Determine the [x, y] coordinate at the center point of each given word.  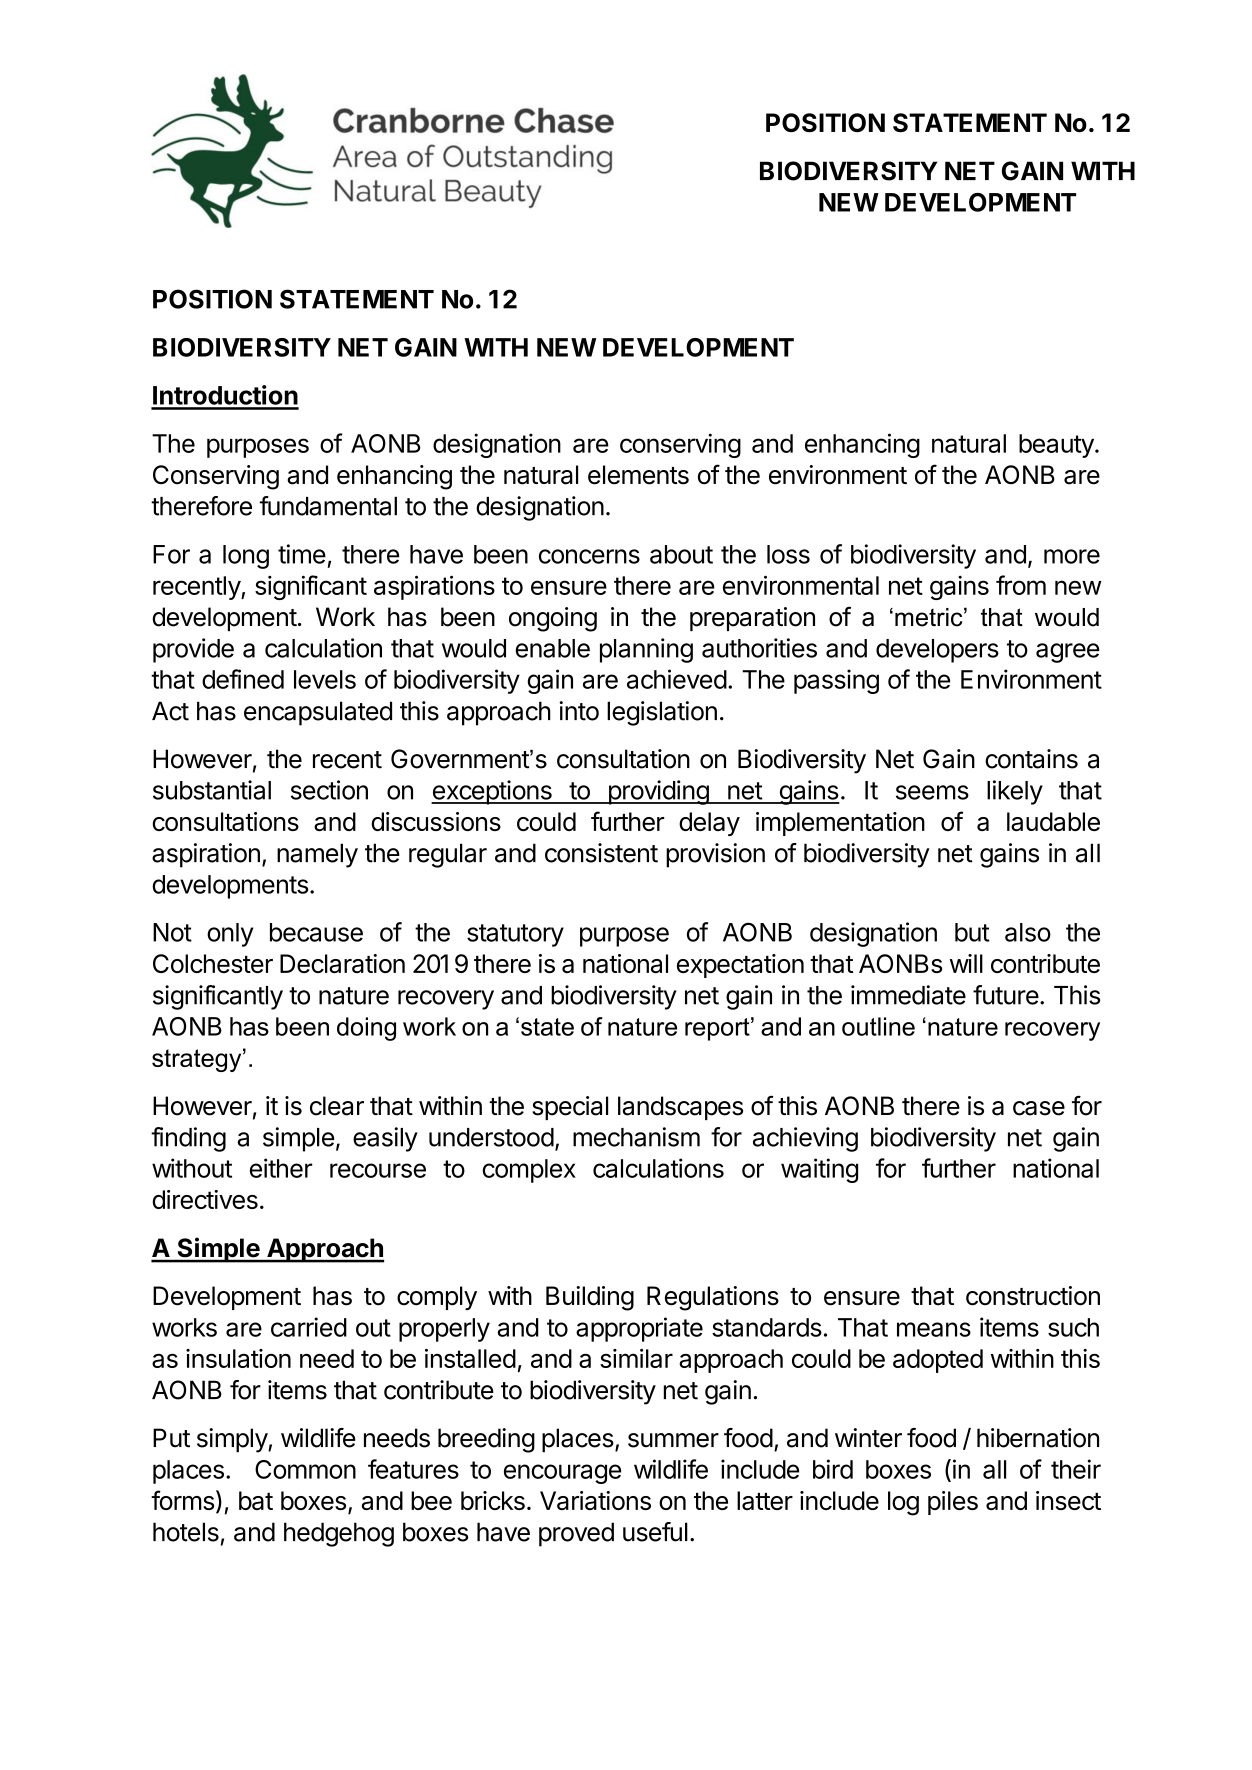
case [1039, 1108]
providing [658, 792]
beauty [1056, 446]
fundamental [328, 506]
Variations [595, 1500]
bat [256, 1500]
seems [932, 792]
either [281, 1168]
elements [638, 475]
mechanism [636, 1137]
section [329, 790]
